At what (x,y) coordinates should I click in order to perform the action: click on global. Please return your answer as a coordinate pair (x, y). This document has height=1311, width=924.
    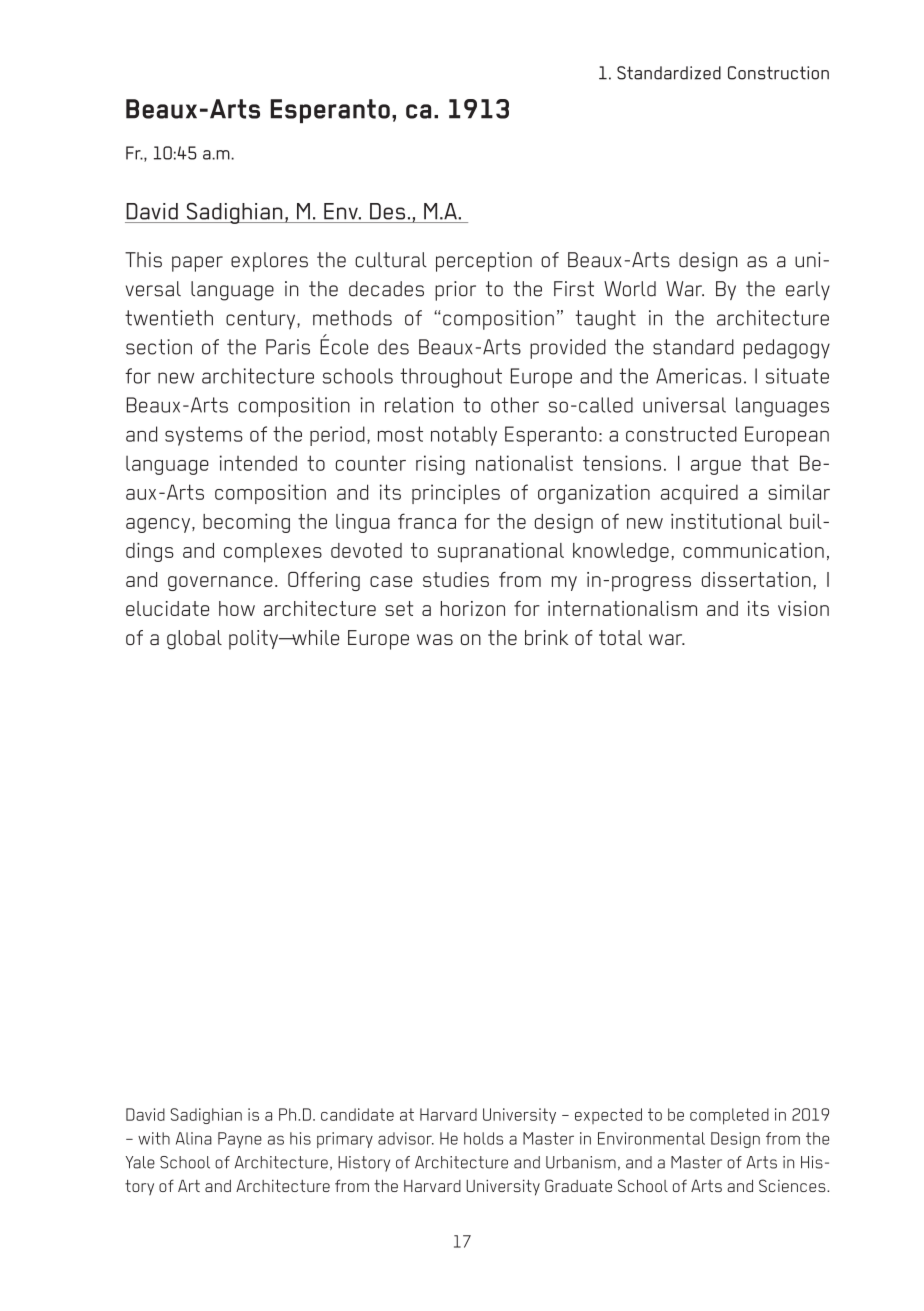
    Looking at the image, I should click on (194, 640).
